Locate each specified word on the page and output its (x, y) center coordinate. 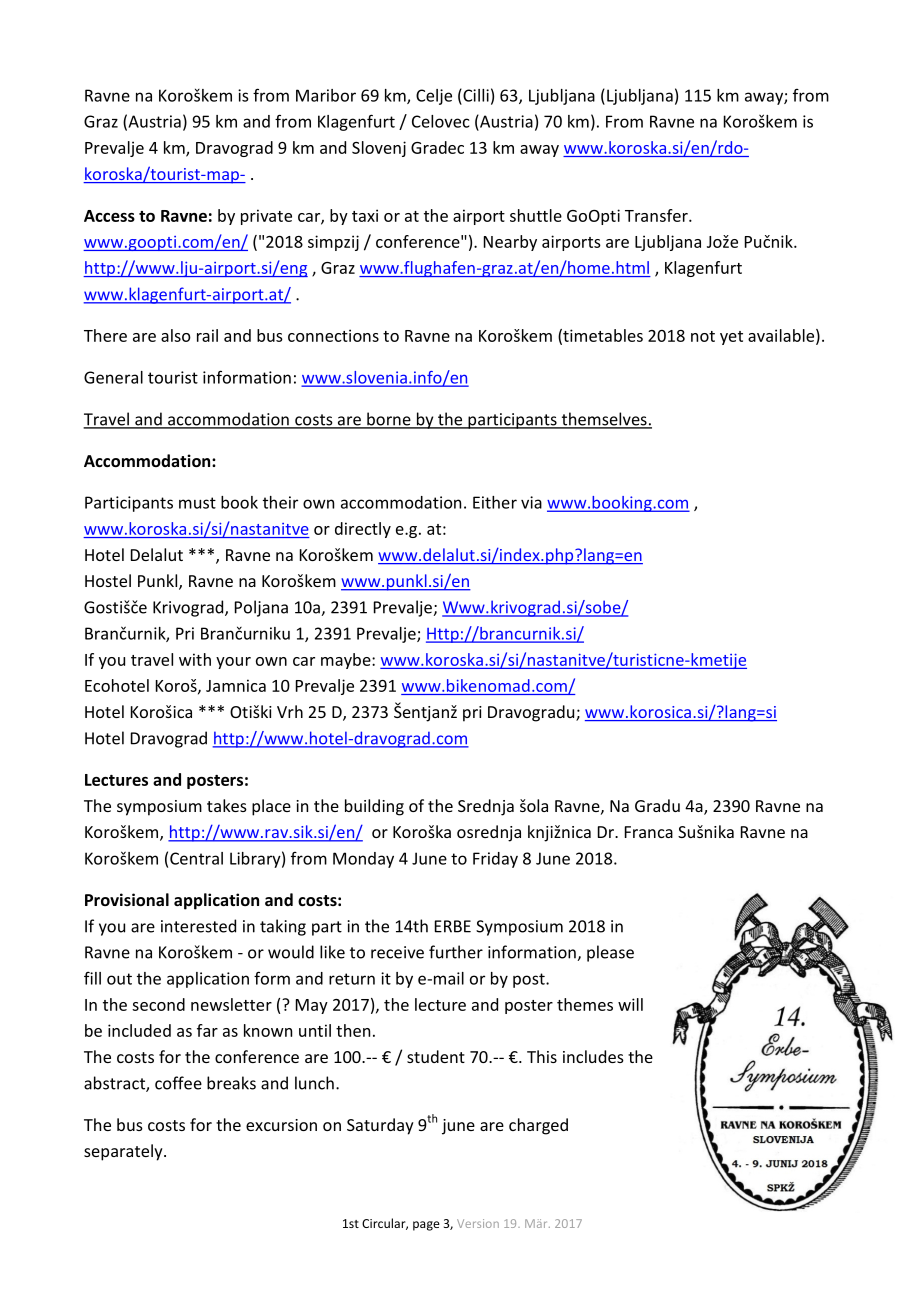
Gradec (437, 147)
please (610, 953)
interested (198, 926)
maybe (347, 661)
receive (397, 952)
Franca (649, 832)
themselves (604, 420)
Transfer (657, 215)
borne (389, 420)
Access (109, 216)
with (195, 659)
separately (124, 1152)
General (113, 377)
